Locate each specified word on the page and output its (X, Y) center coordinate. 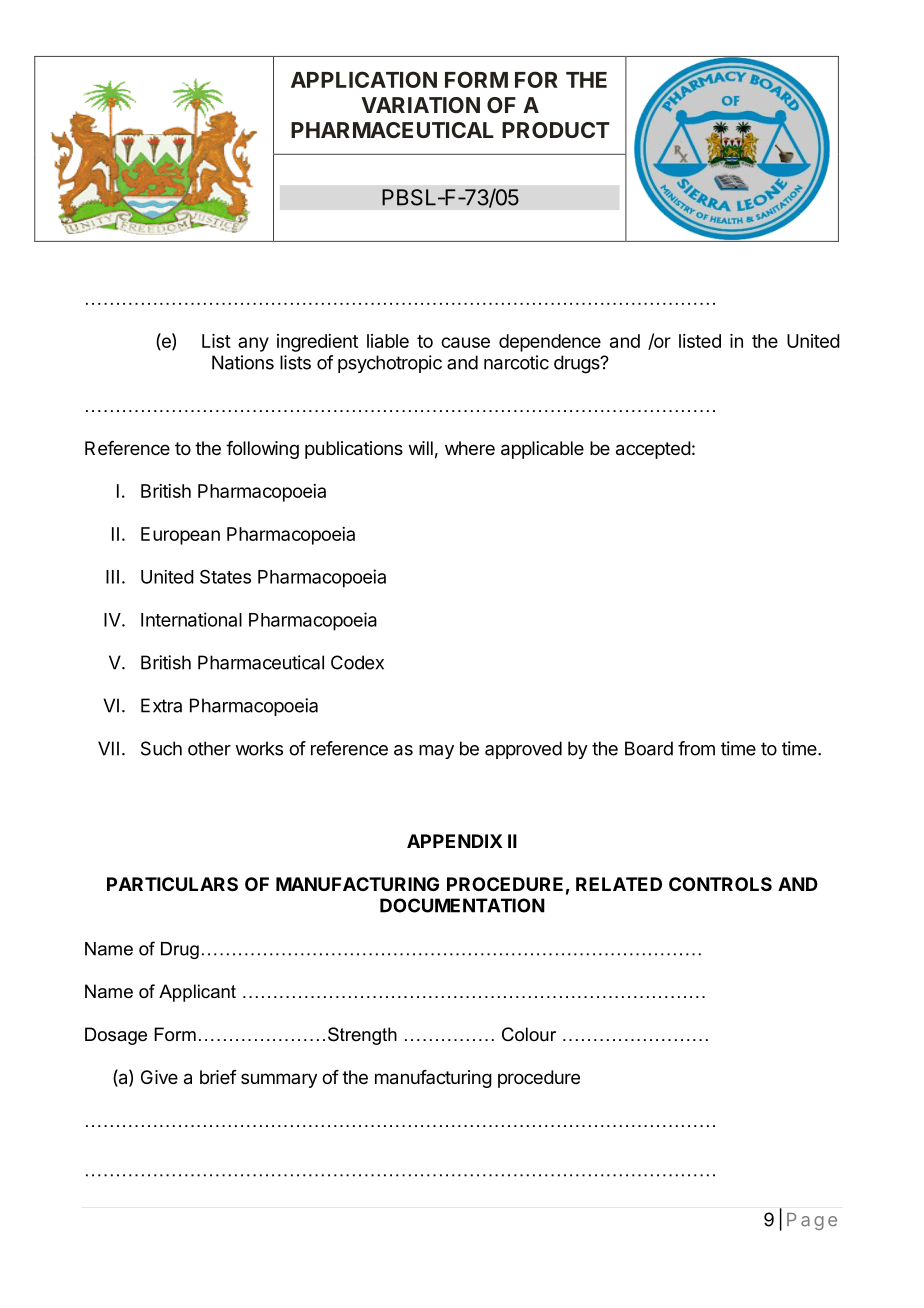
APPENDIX (455, 841)
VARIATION (420, 105)
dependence (550, 343)
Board (649, 748)
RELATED (619, 884)
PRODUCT (556, 130)
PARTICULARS (172, 884)
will (421, 448)
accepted (653, 450)
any (253, 344)
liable (388, 341)
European (180, 536)
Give (159, 1077)
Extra (161, 705)
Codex (357, 662)
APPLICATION (364, 79)
